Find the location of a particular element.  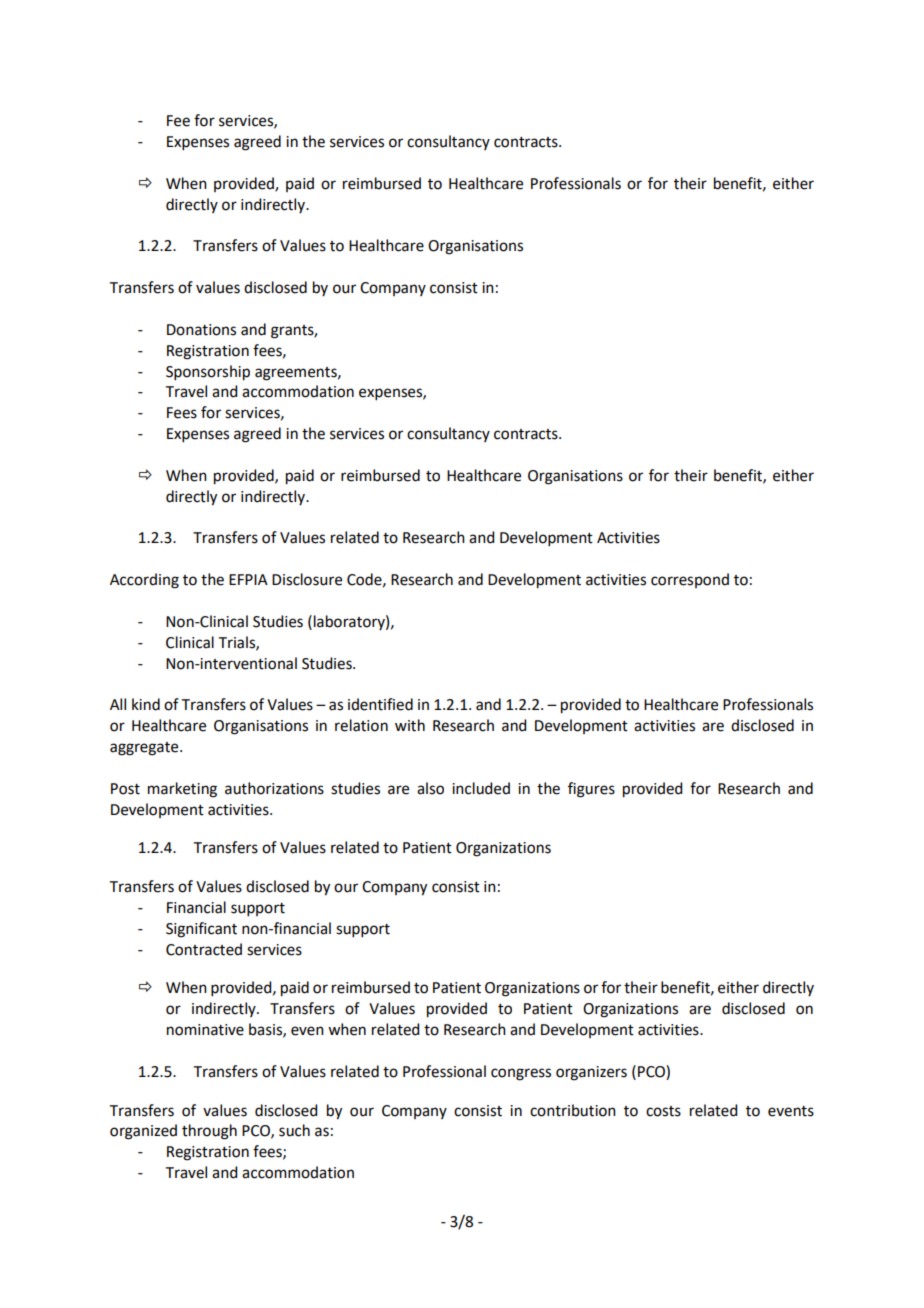

kind is located at coordinates (146, 704).
